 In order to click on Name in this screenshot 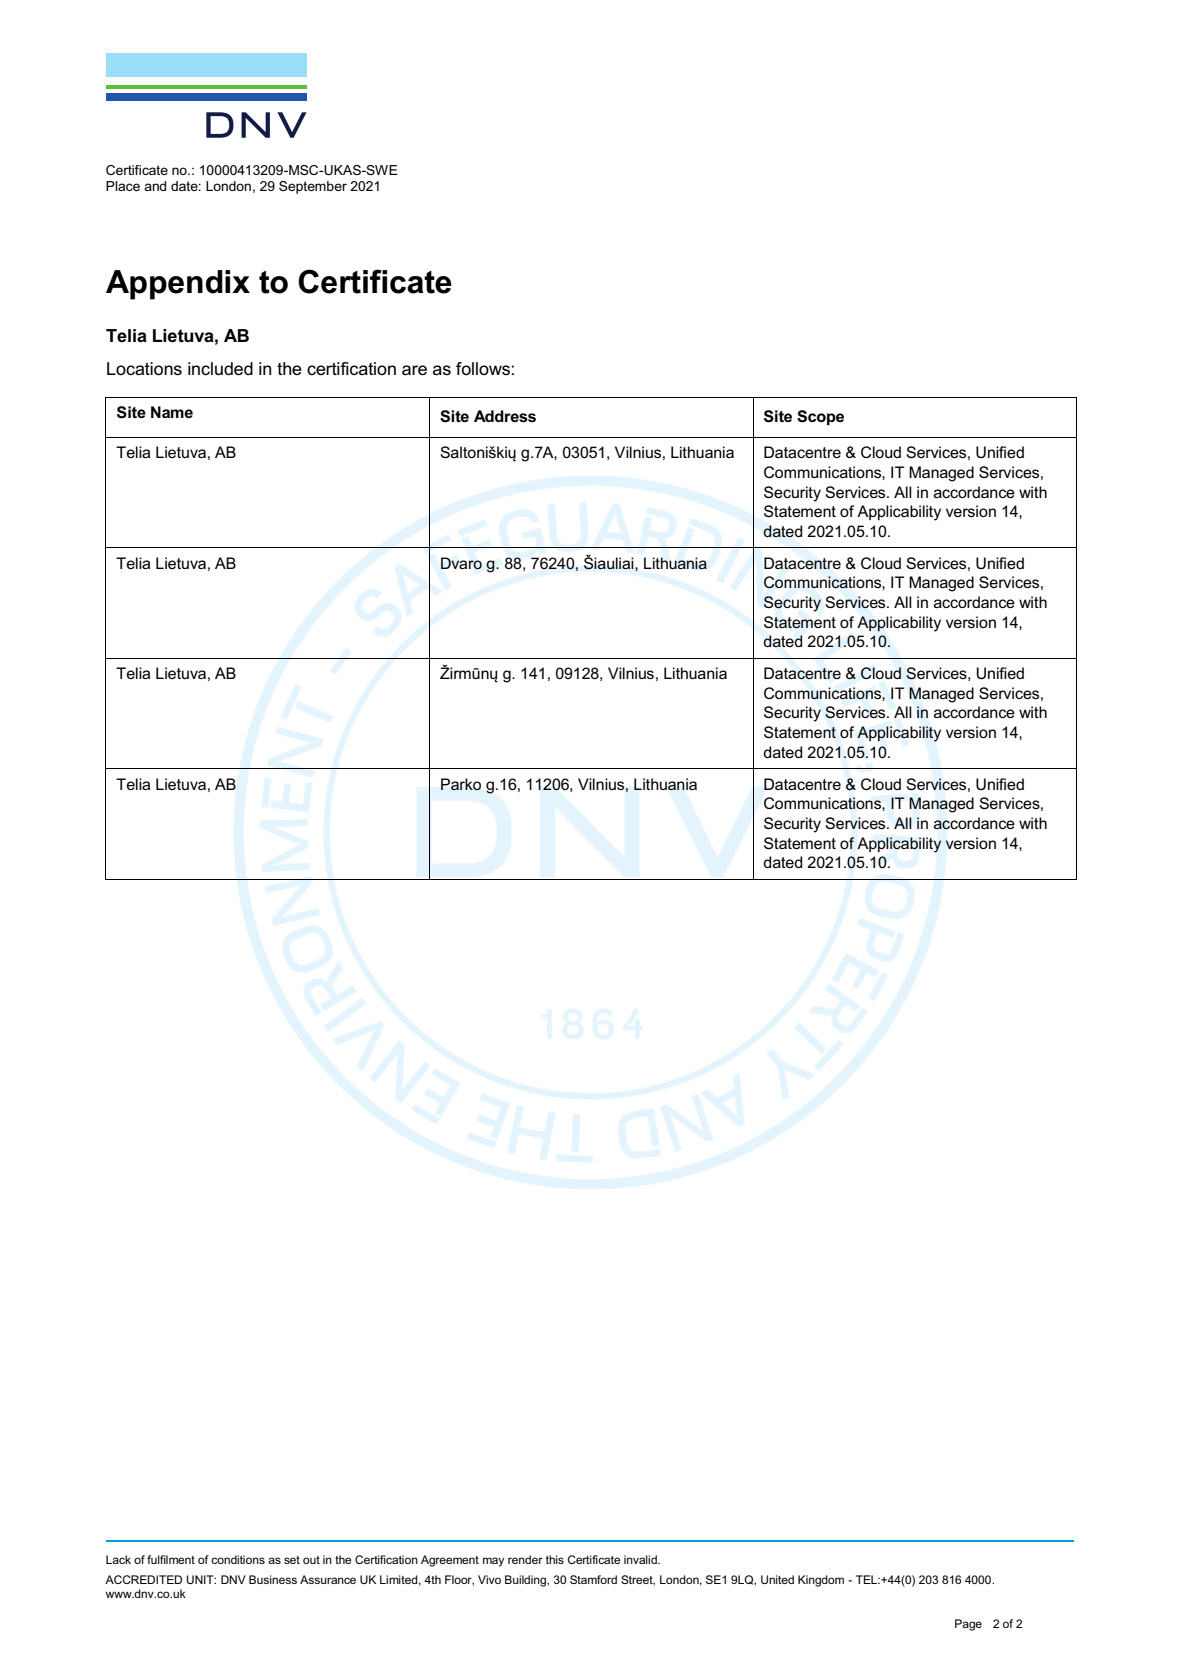, I will do `click(172, 412)`.
